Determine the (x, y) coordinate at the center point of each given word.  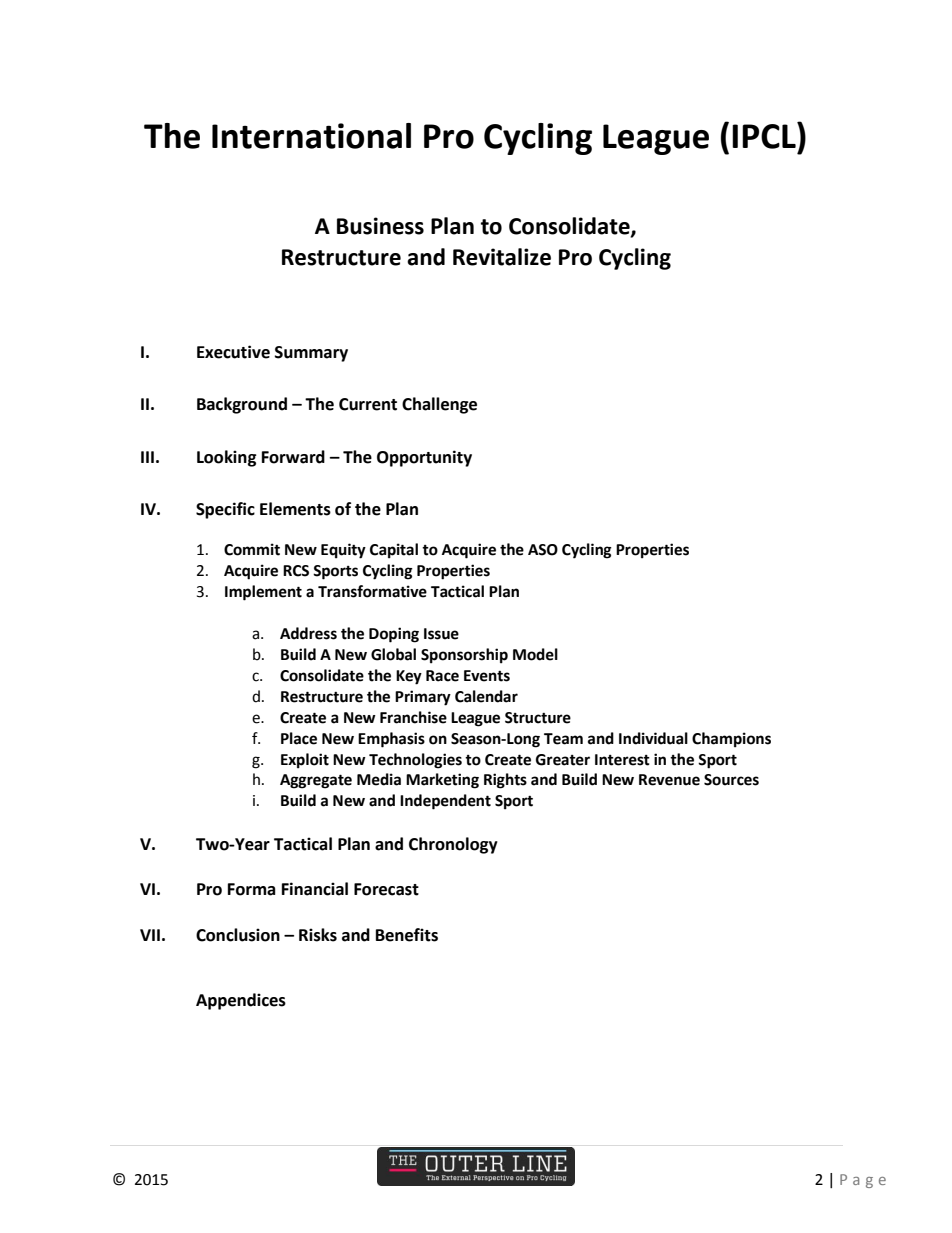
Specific (225, 510)
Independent (445, 802)
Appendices (241, 1001)
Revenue (669, 780)
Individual (653, 738)
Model (535, 654)
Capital (394, 551)
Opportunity (424, 458)
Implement (263, 593)
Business (380, 226)
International (311, 136)
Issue (441, 634)
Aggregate (316, 781)
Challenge (439, 405)
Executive (233, 352)
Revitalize (502, 257)
